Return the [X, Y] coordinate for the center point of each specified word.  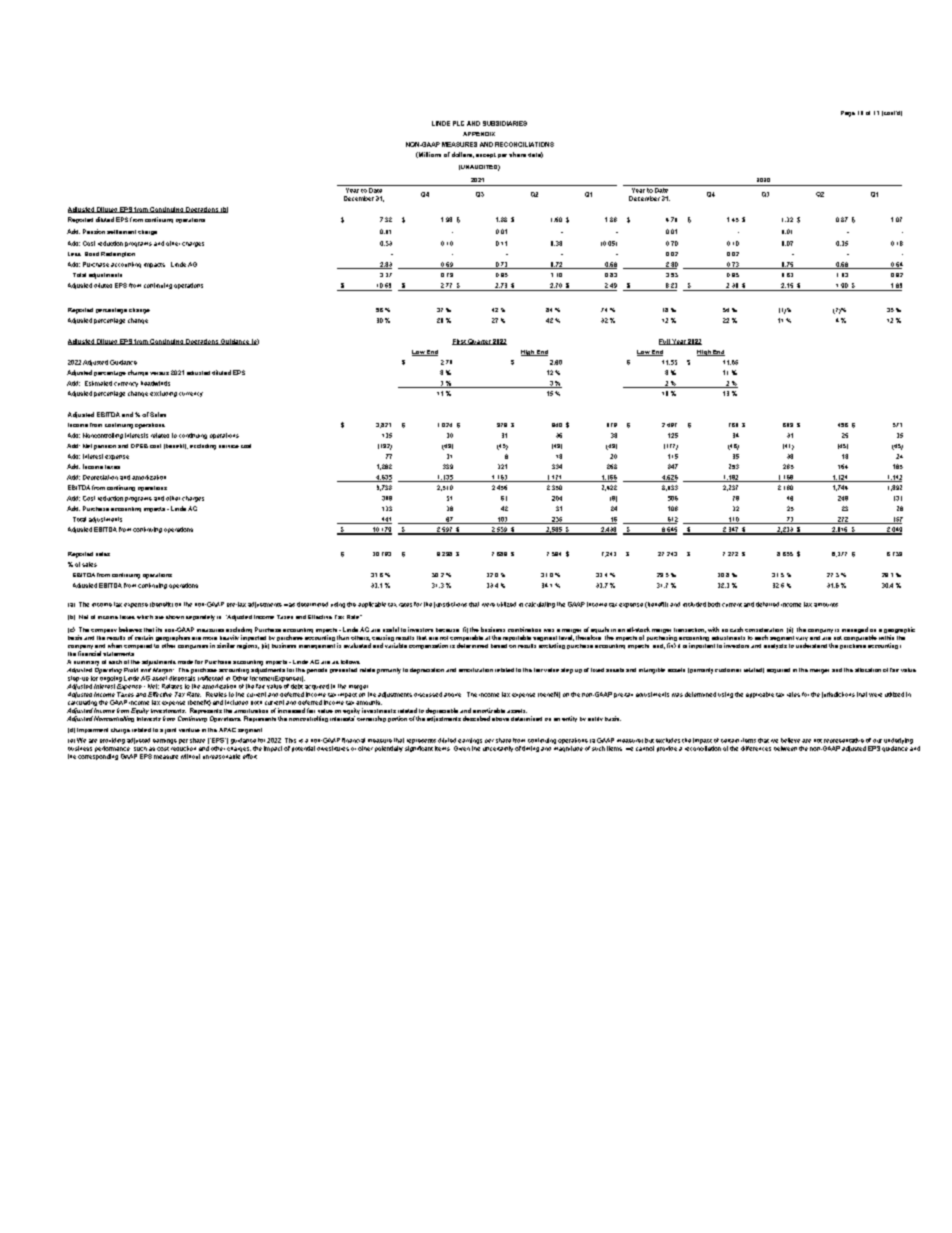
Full [665, 342]
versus [159, 373]
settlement [121, 232]
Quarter [479, 342]
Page [848, 114]
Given [462, 748]
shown [175, 617]
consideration [764, 630]
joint [170, 731]
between [785, 748]
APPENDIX [479, 134]
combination [524, 629]
